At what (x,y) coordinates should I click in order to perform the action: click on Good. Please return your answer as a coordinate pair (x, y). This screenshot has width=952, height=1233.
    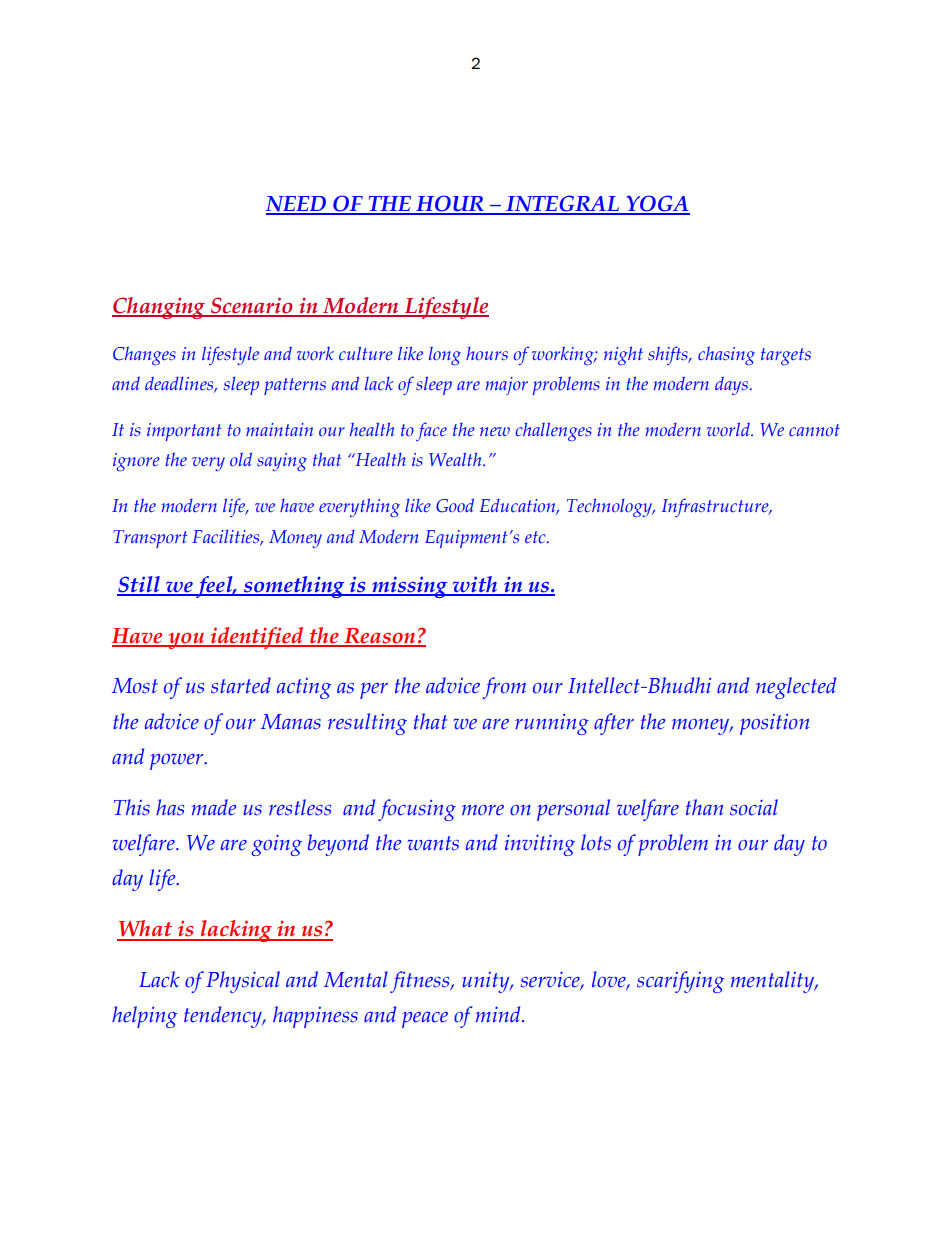
    Looking at the image, I should click on (455, 505).
